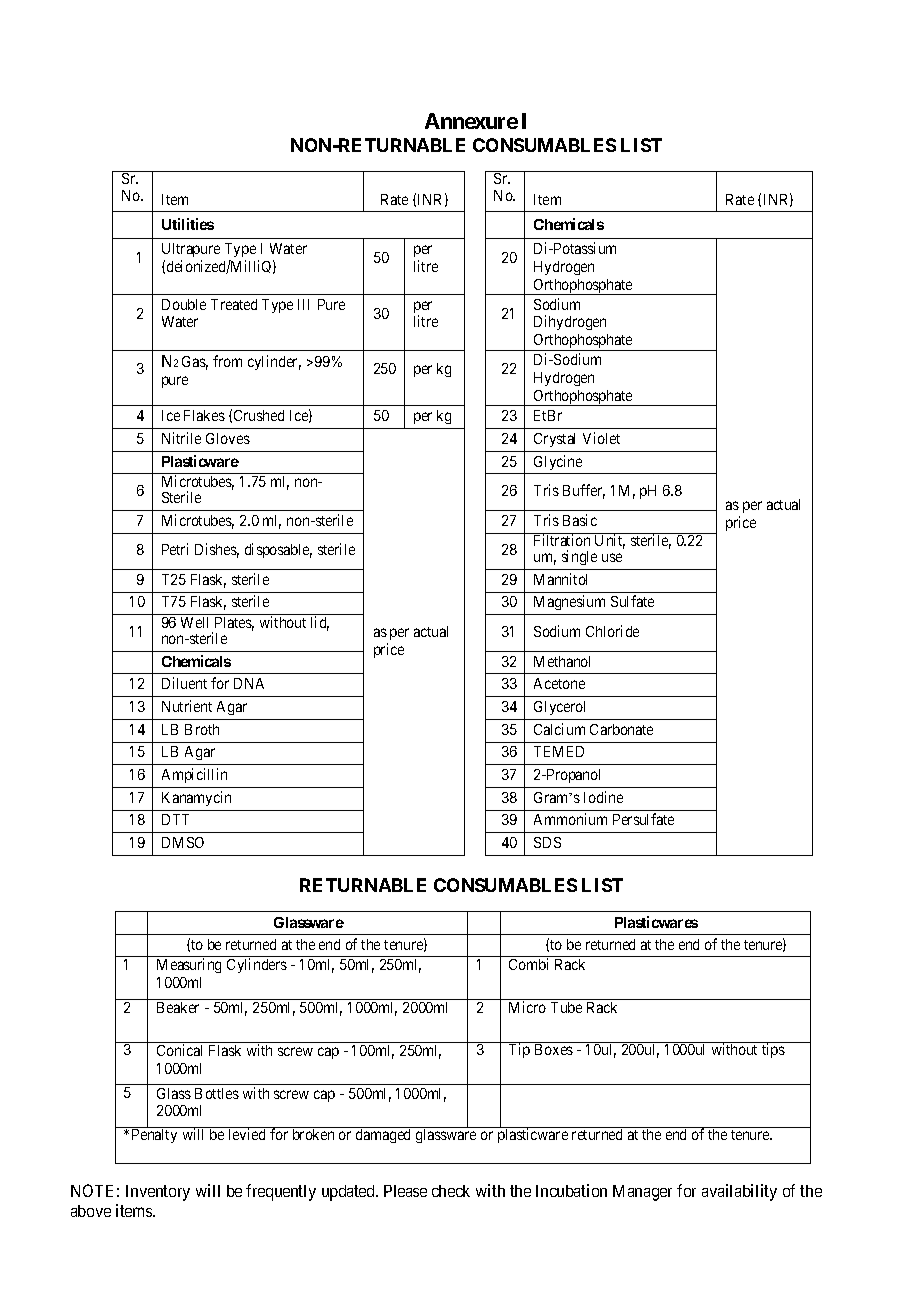  Describe the element at coordinates (181, 438) in the screenshot. I see `Nitrile` at that location.
